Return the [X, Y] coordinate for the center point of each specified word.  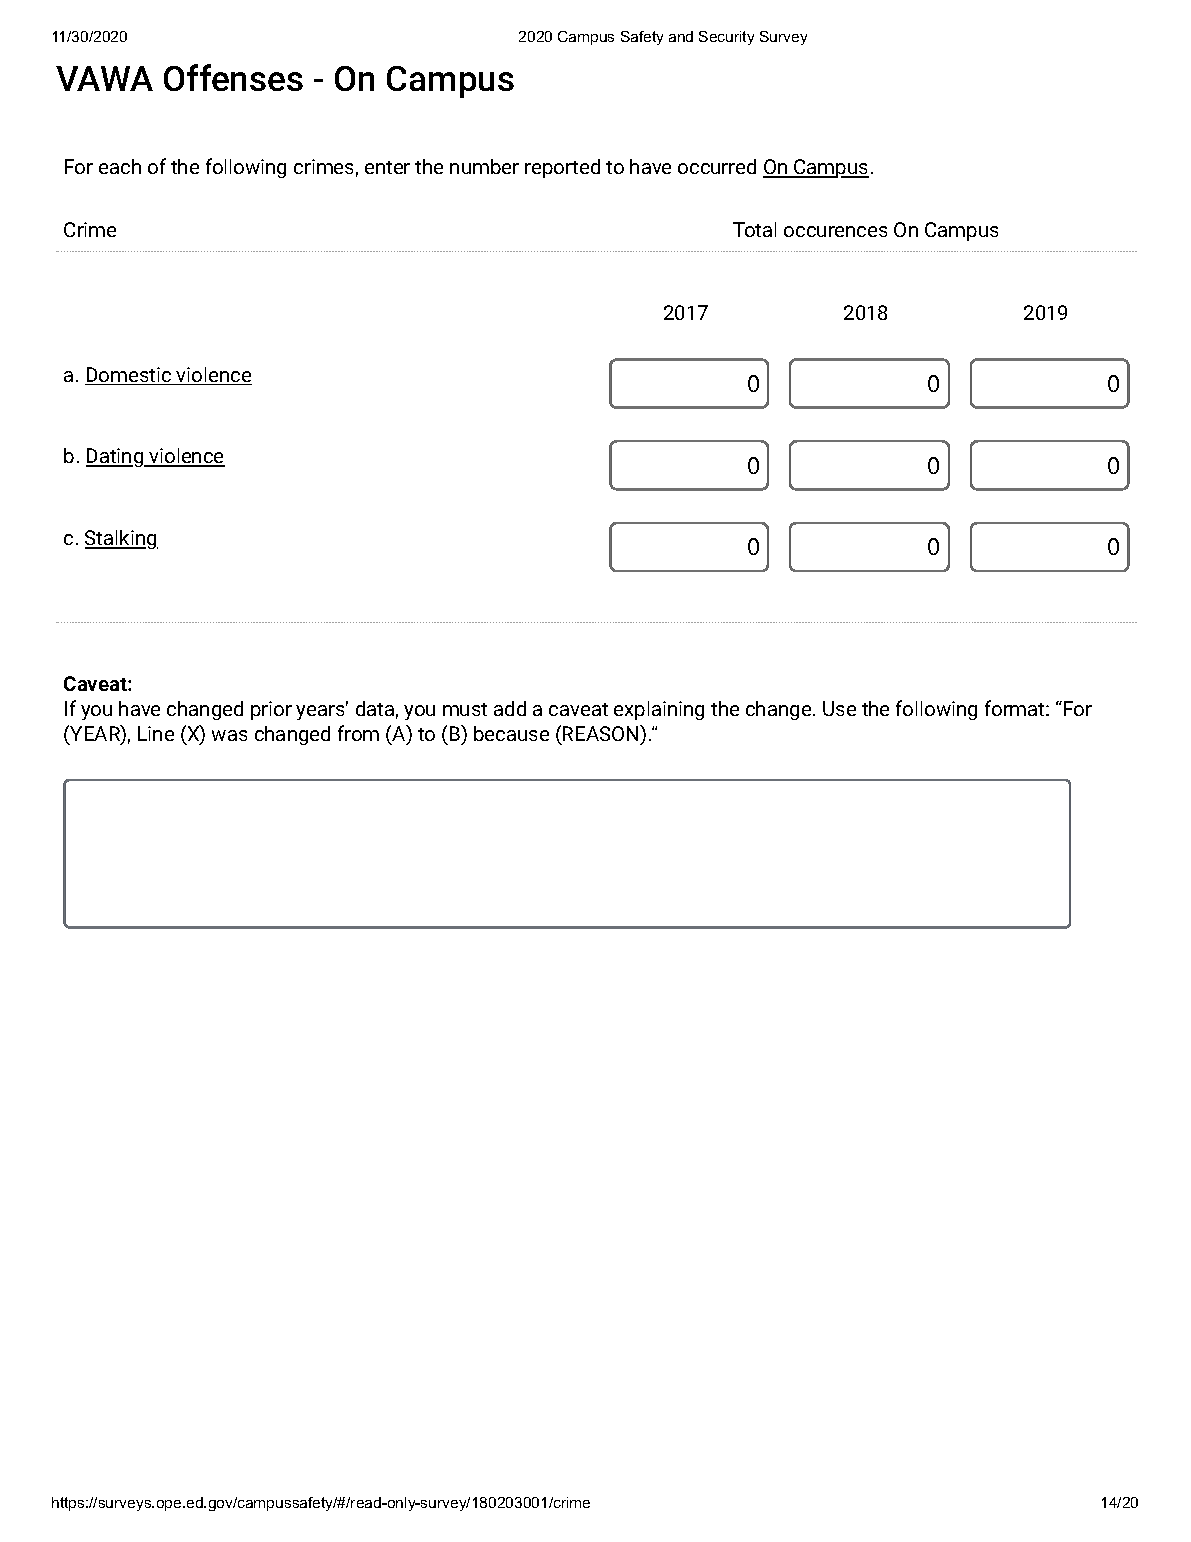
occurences [835, 231]
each [120, 166]
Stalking [121, 539]
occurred [717, 166]
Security [726, 38]
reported [562, 168]
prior [271, 710]
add [510, 708]
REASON [602, 733]
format [1016, 708]
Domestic [129, 376]
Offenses [233, 77]
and [681, 36]
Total [754, 229]
